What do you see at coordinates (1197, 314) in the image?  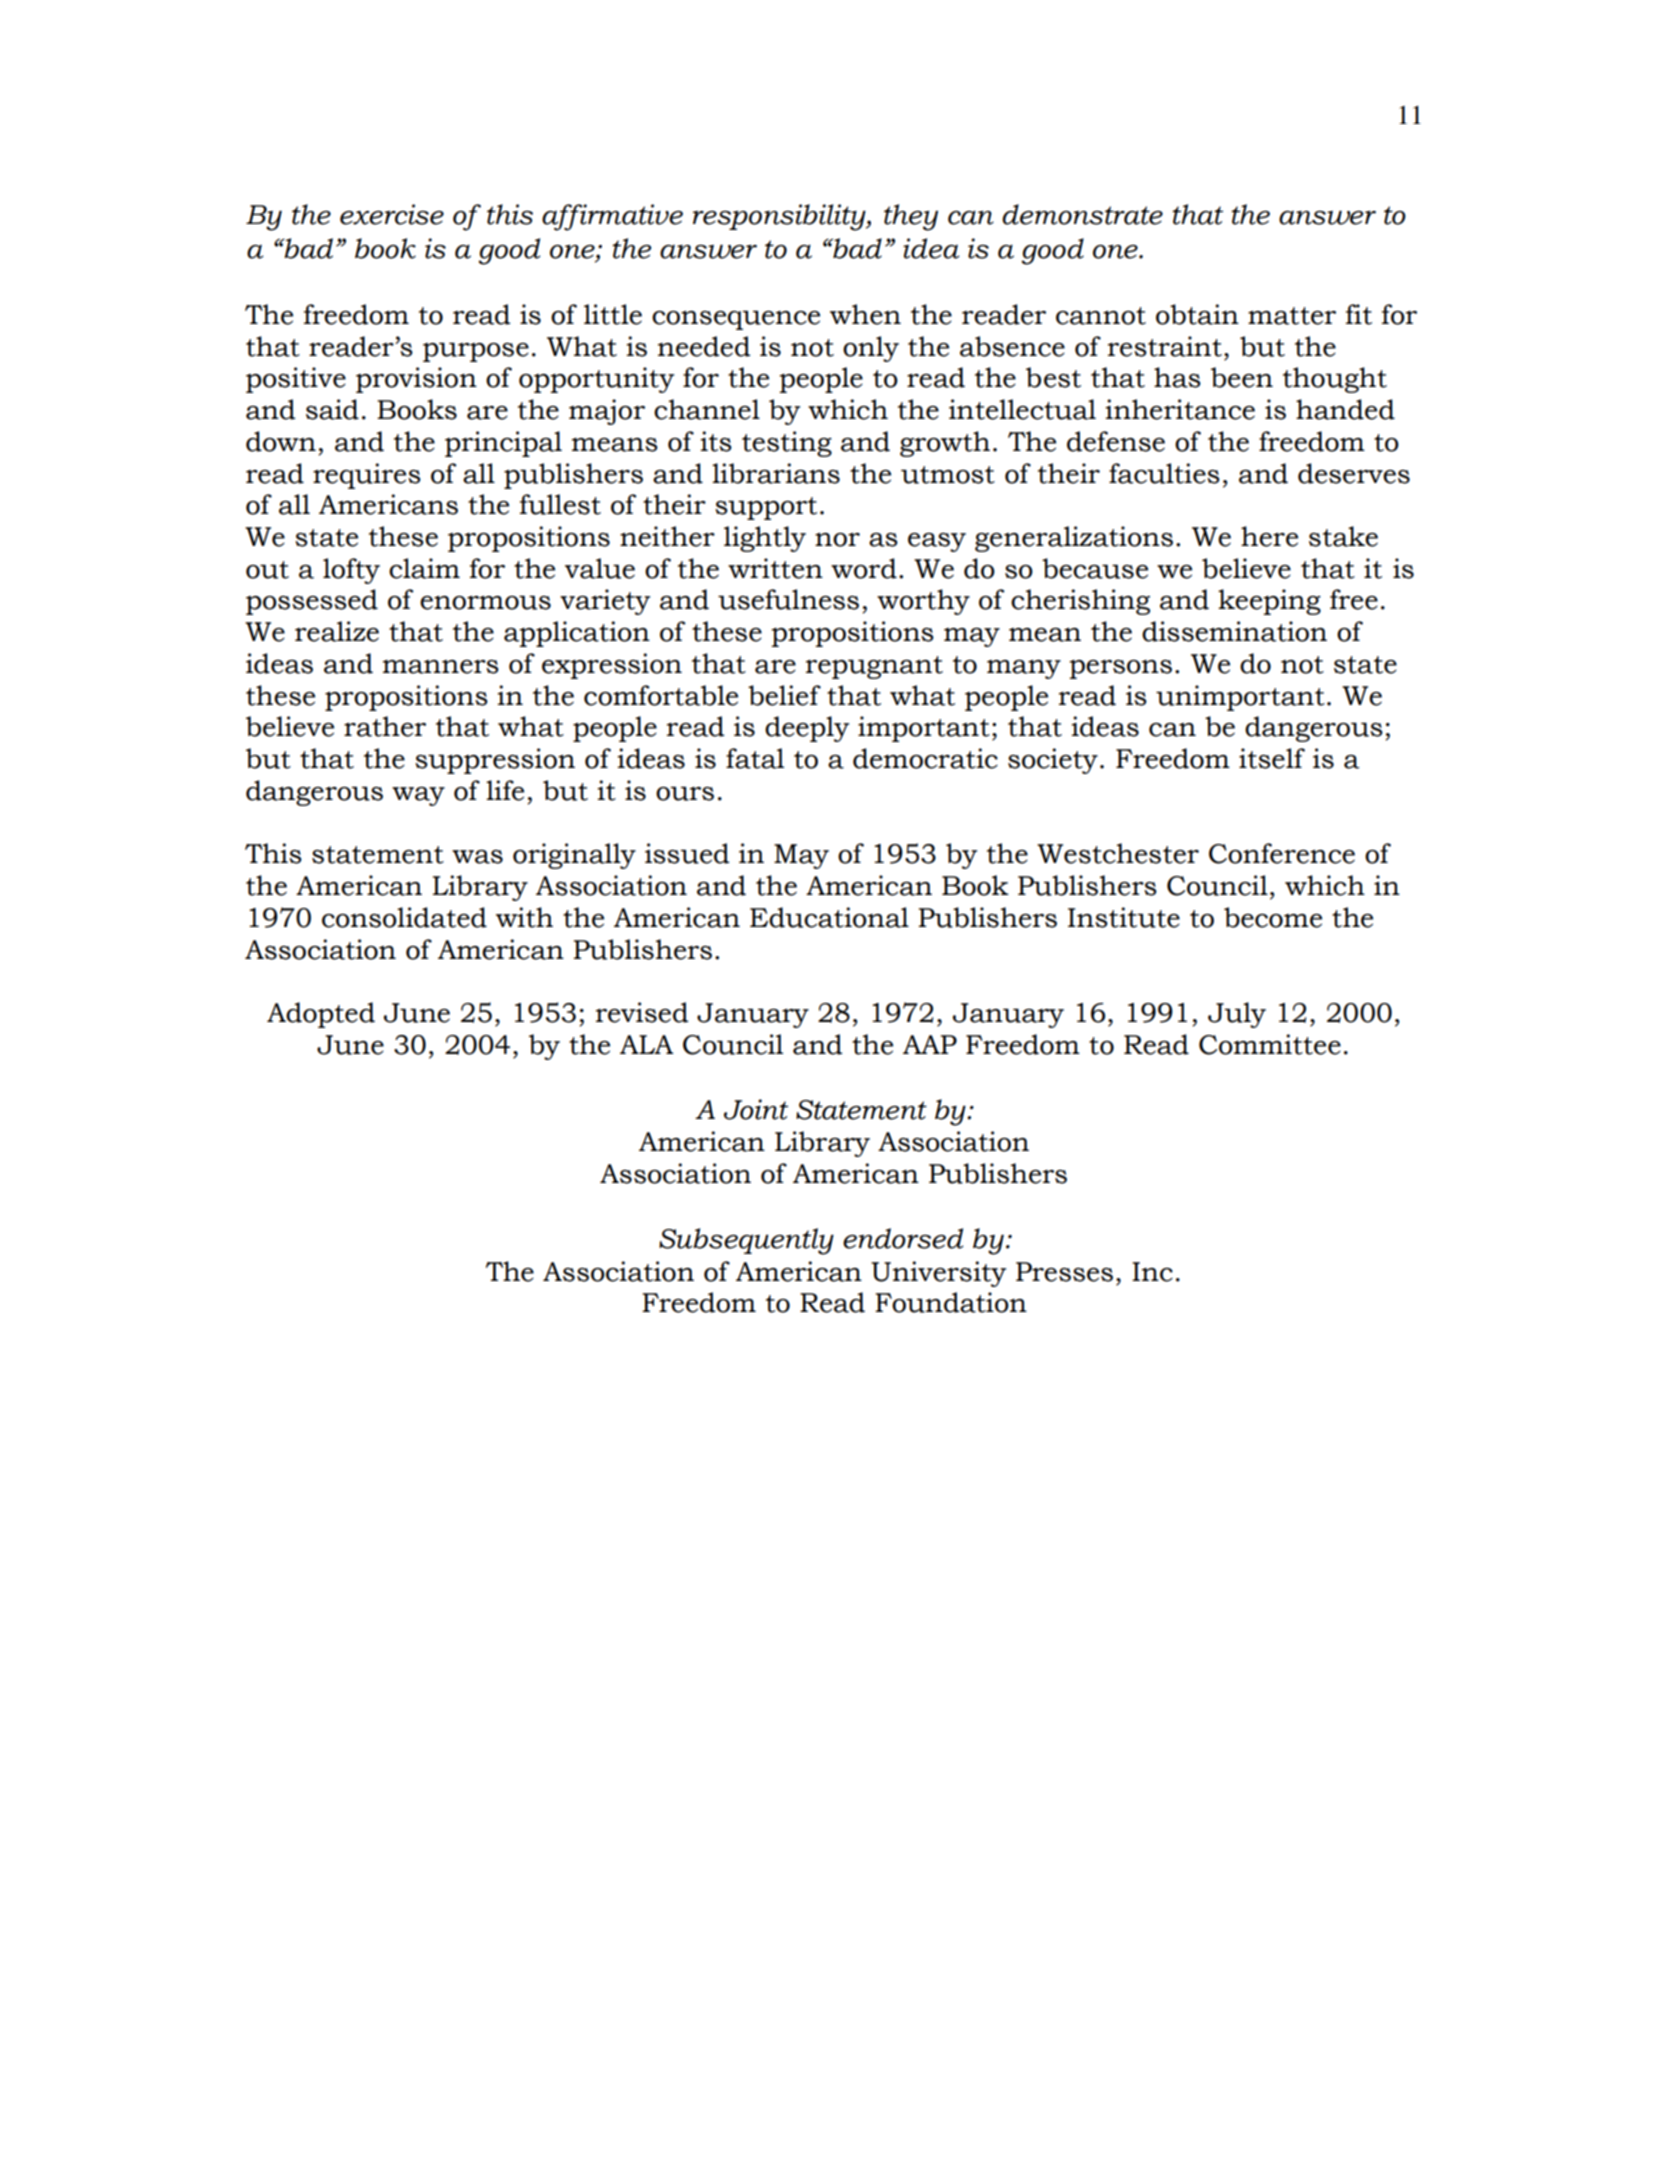 I see `obtain` at bounding box center [1197, 314].
